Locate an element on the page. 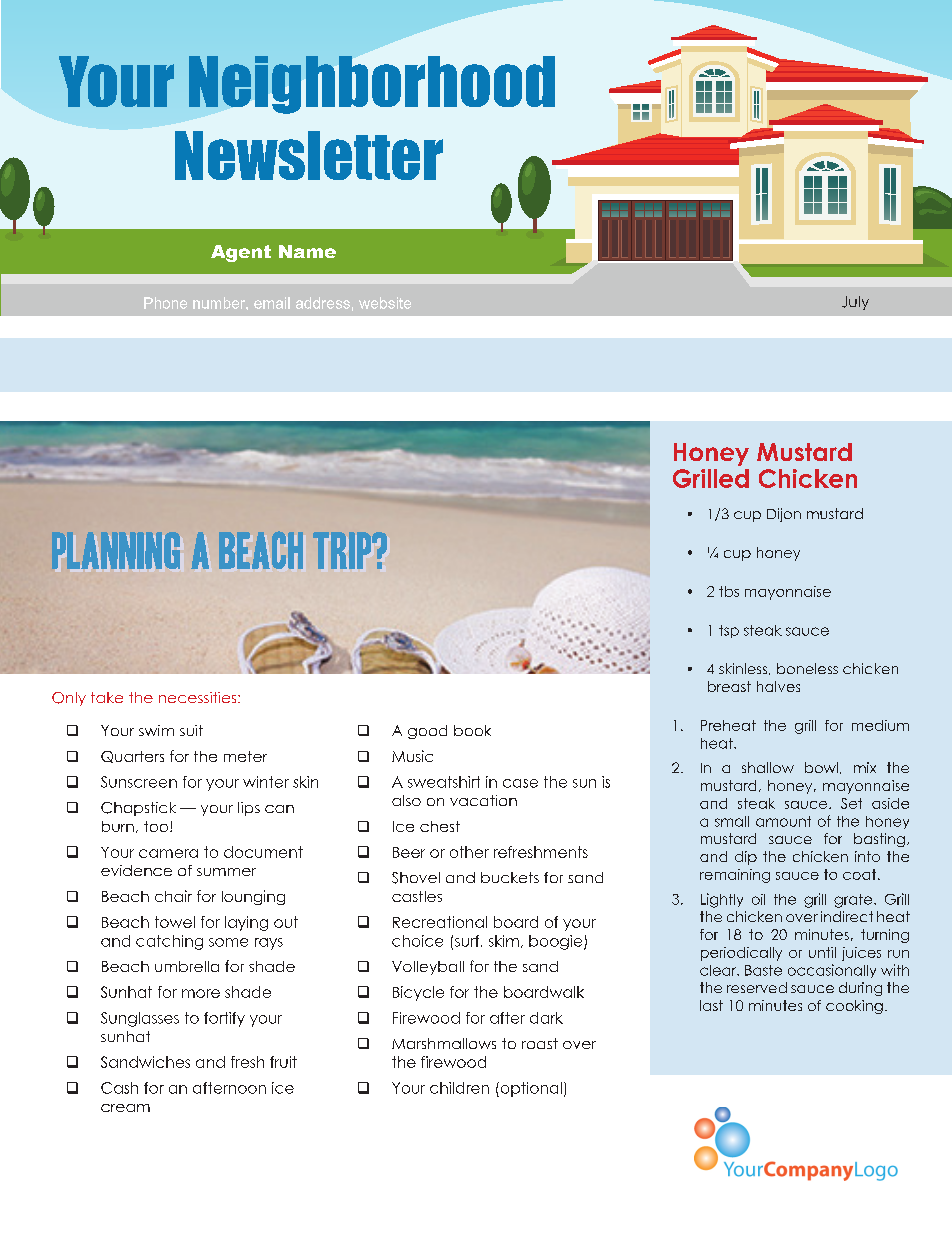 Image resolution: width=952 pixels, height=1233 pixels. July is located at coordinates (855, 303).
